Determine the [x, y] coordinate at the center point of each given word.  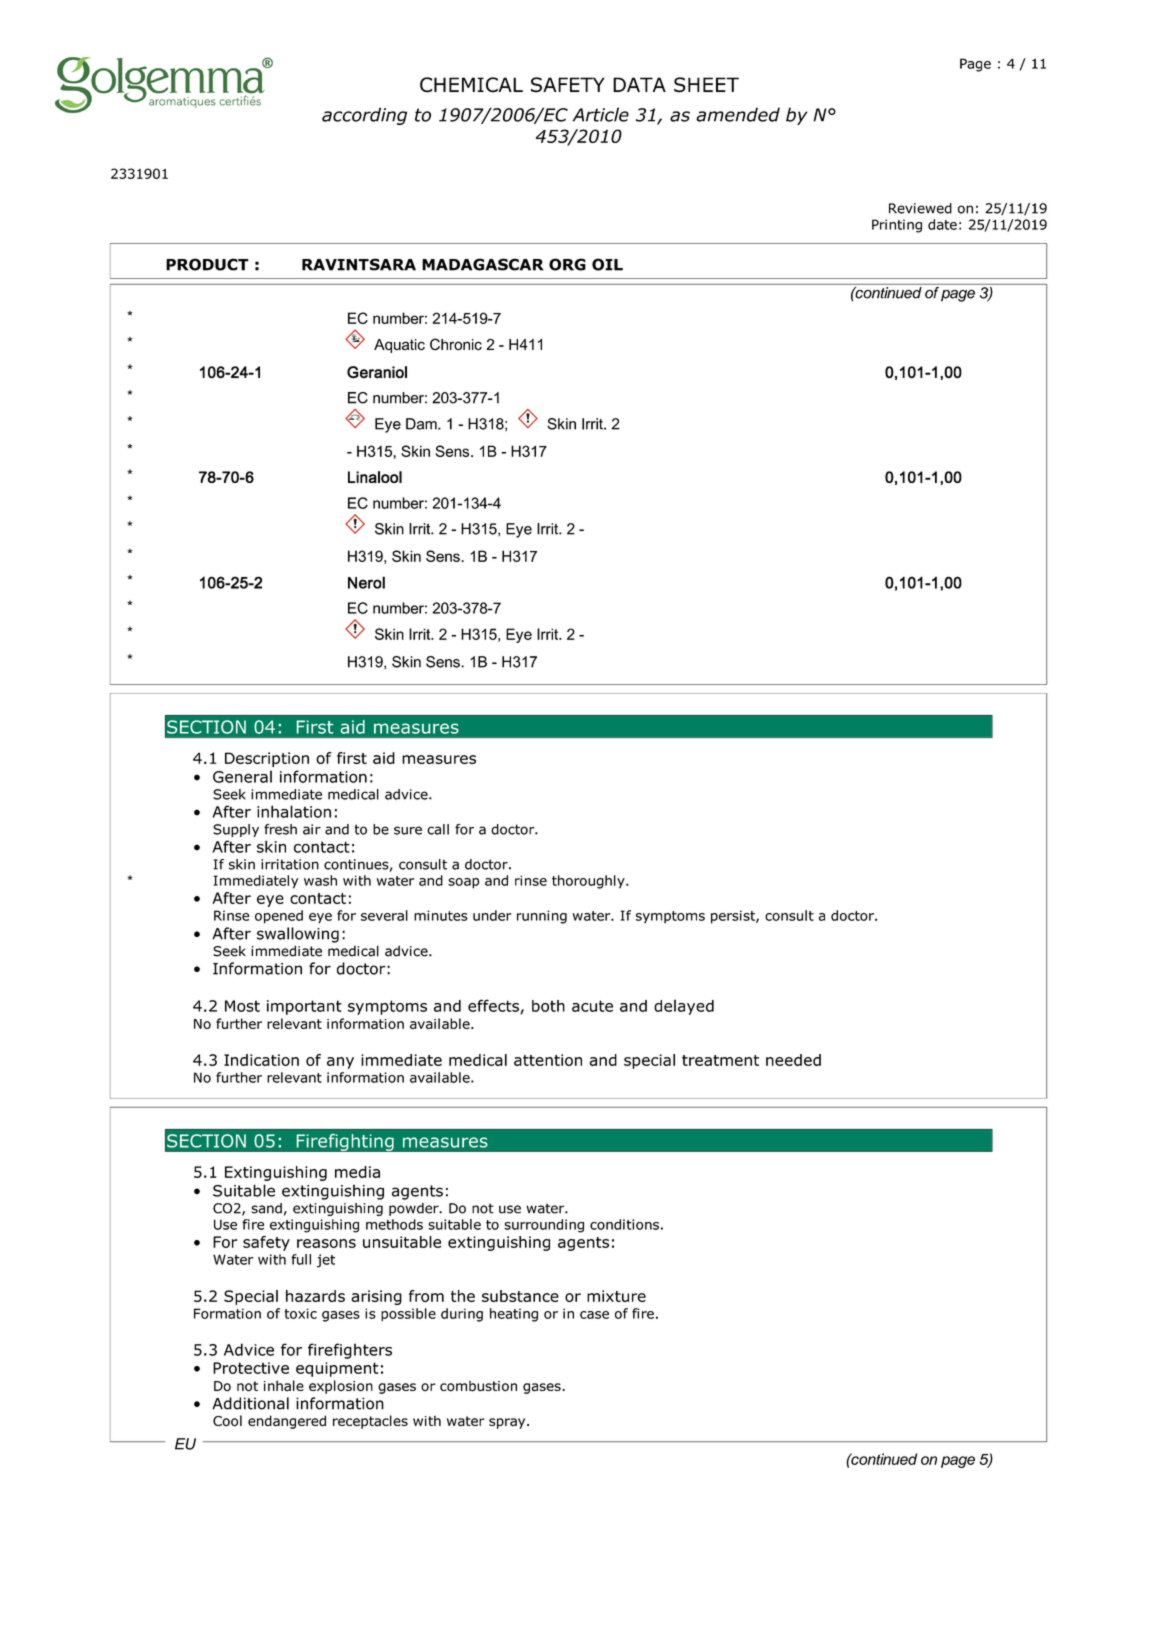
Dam [422, 424]
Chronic [456, 344]
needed [793, 1060]
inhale [284, 1385]
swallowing [298, 935]
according [364, 116]
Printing [897, 226]
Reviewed [920, 208]
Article [601, 114]
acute [592, 1006]
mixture [616, 1296]
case [594, 1315]
